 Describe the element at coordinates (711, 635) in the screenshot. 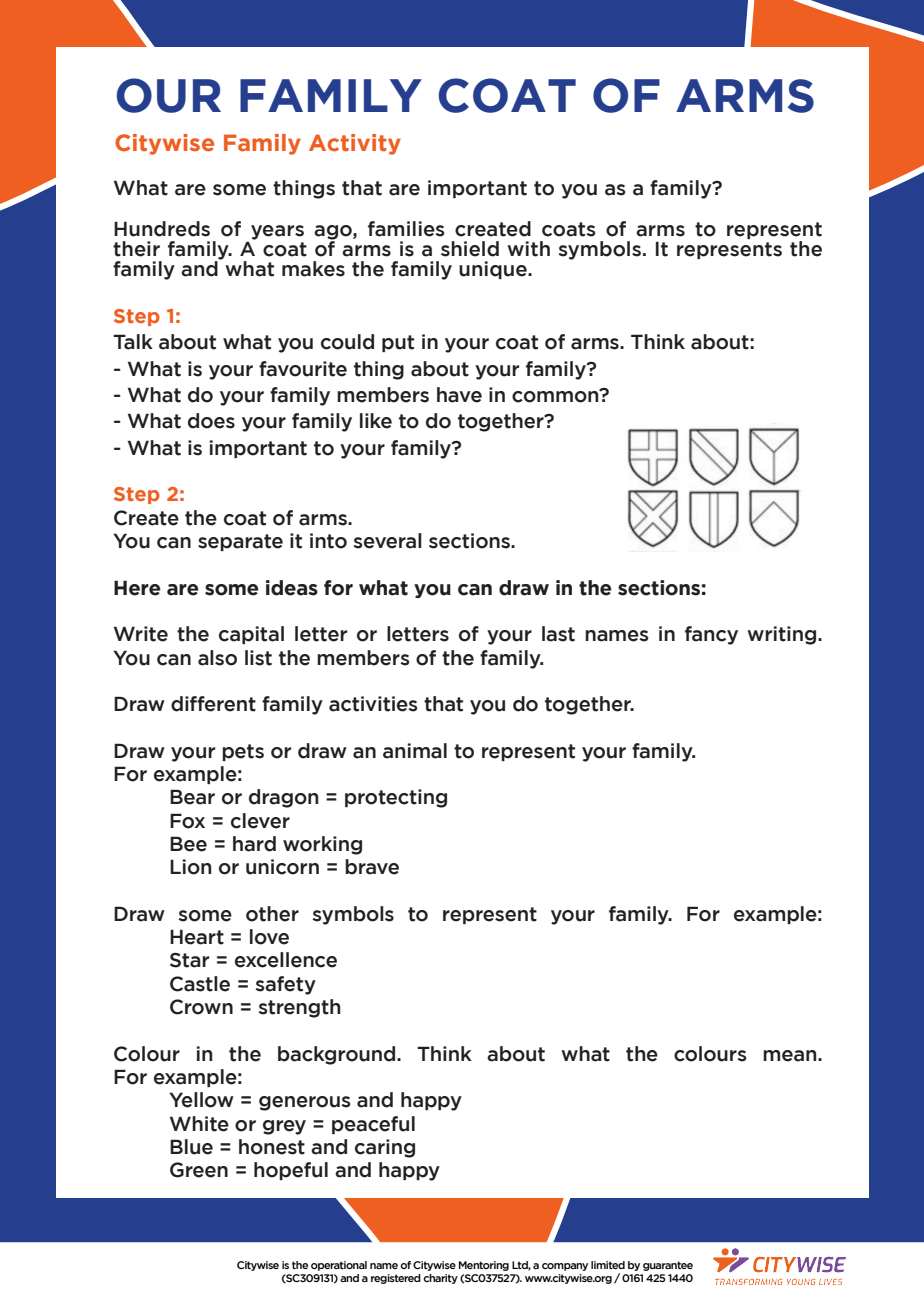

I see `fancy` at that location.
